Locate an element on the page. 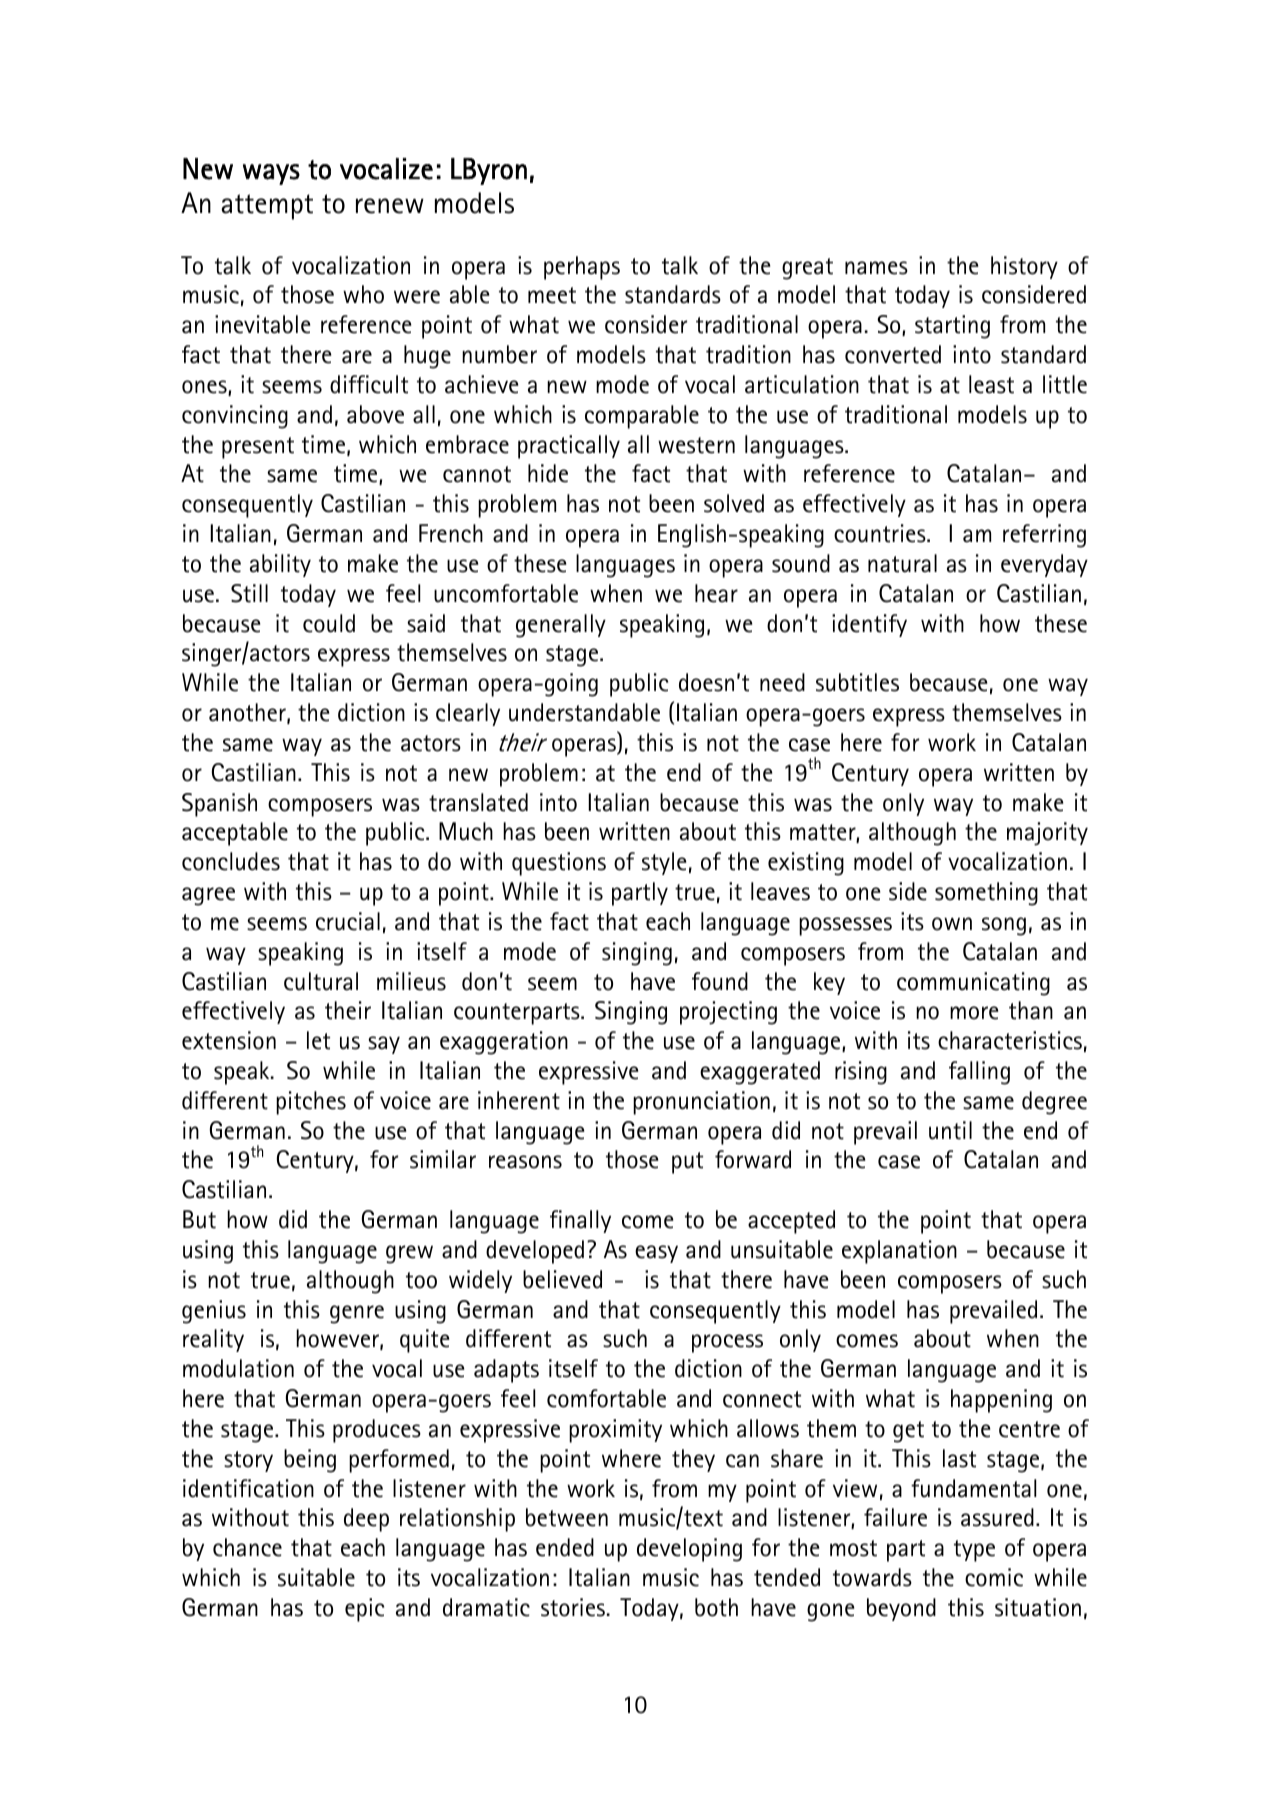  type is located at coordinates (974, 1551).
